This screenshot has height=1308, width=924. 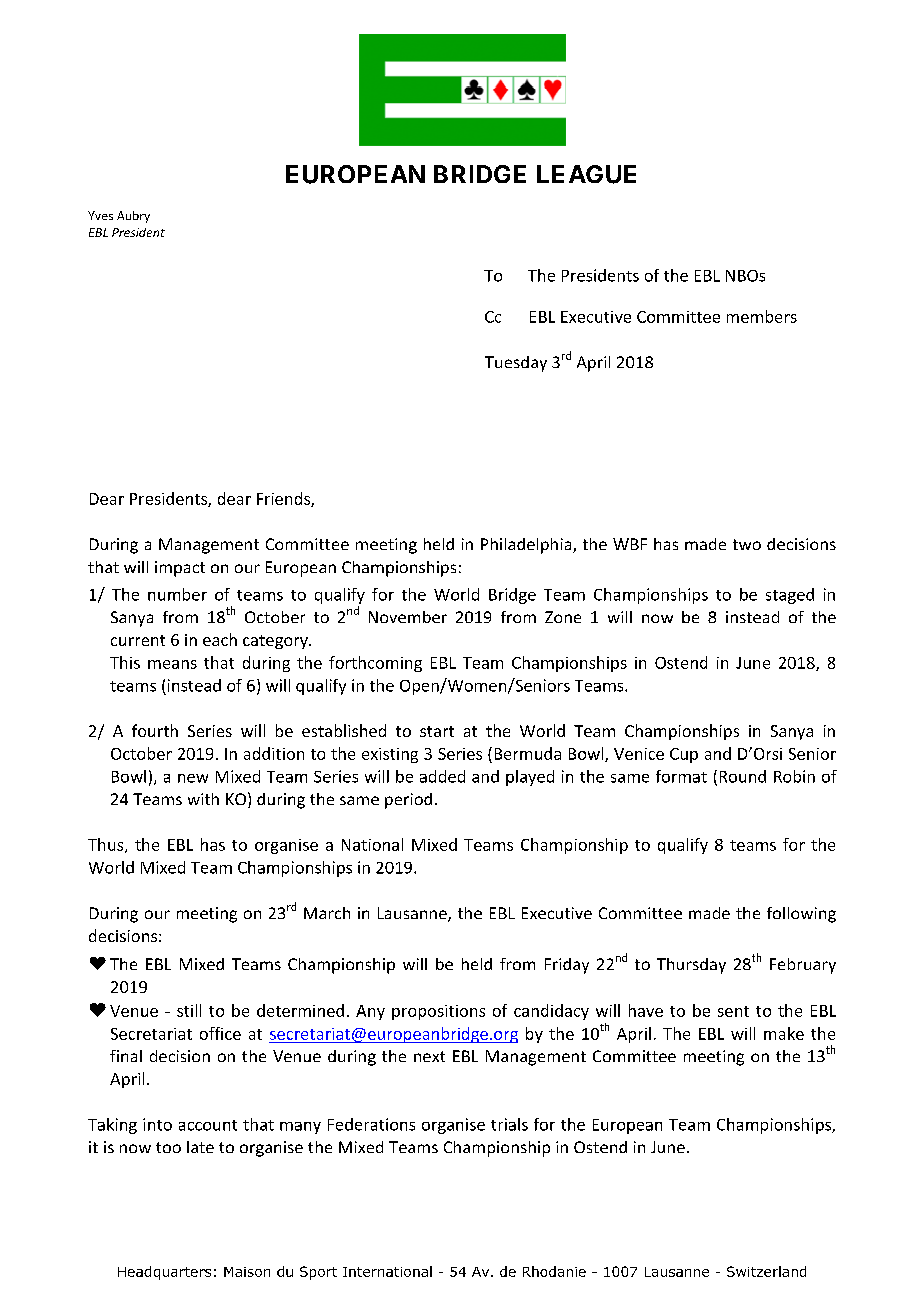 I want to click on start, so click(x=437, y=731).
